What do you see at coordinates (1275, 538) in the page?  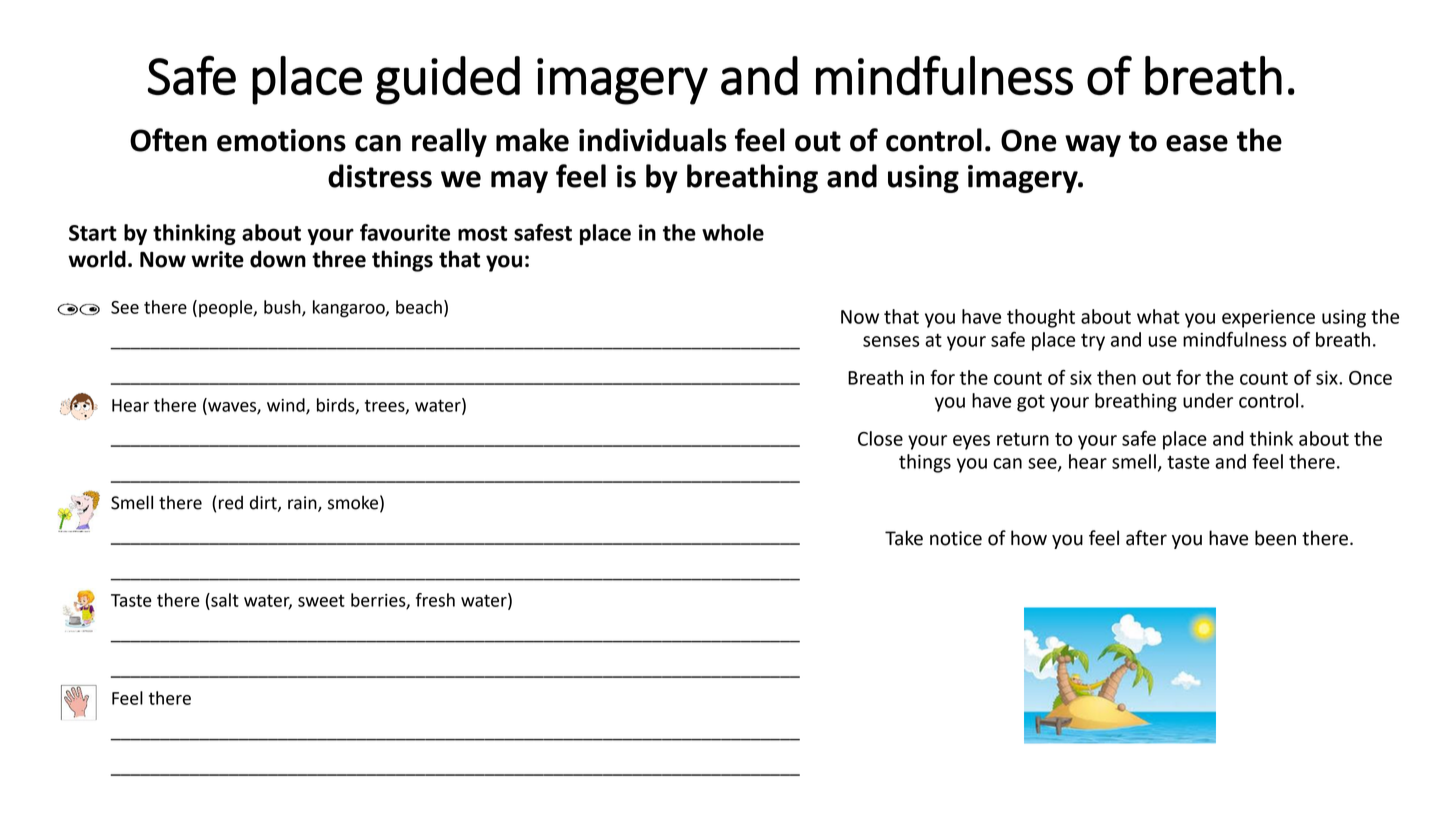 I see `been` at bounding box center [1275, 538].
